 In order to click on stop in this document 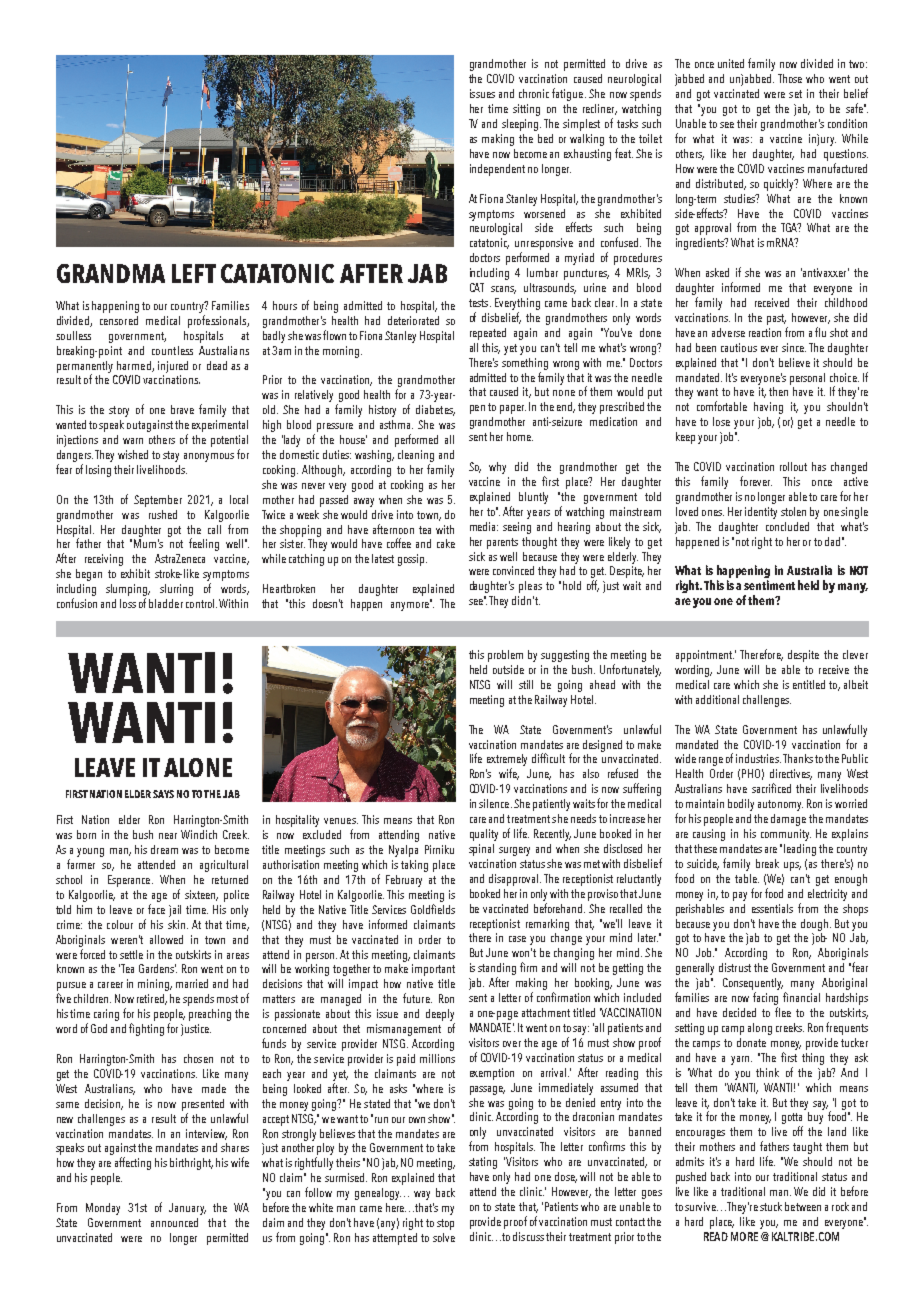, I will do `click(445, 1224)`.
